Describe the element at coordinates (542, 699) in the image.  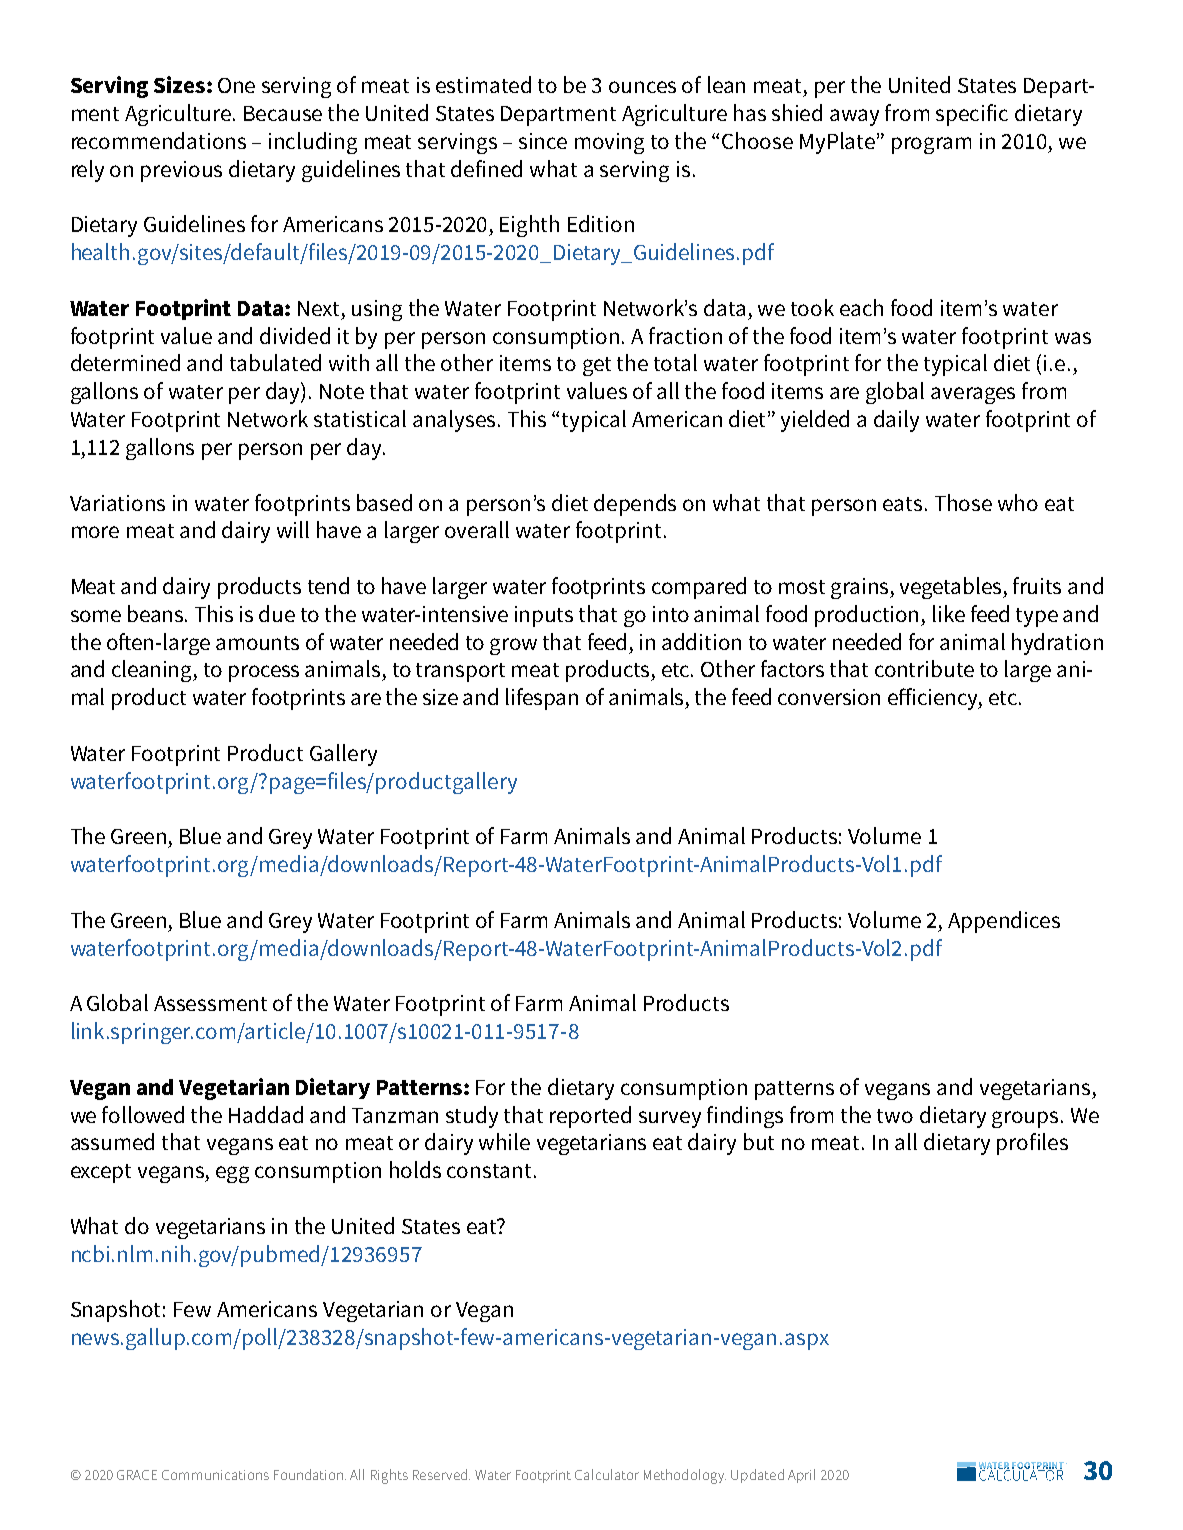
I see `lifespan` at that location.
